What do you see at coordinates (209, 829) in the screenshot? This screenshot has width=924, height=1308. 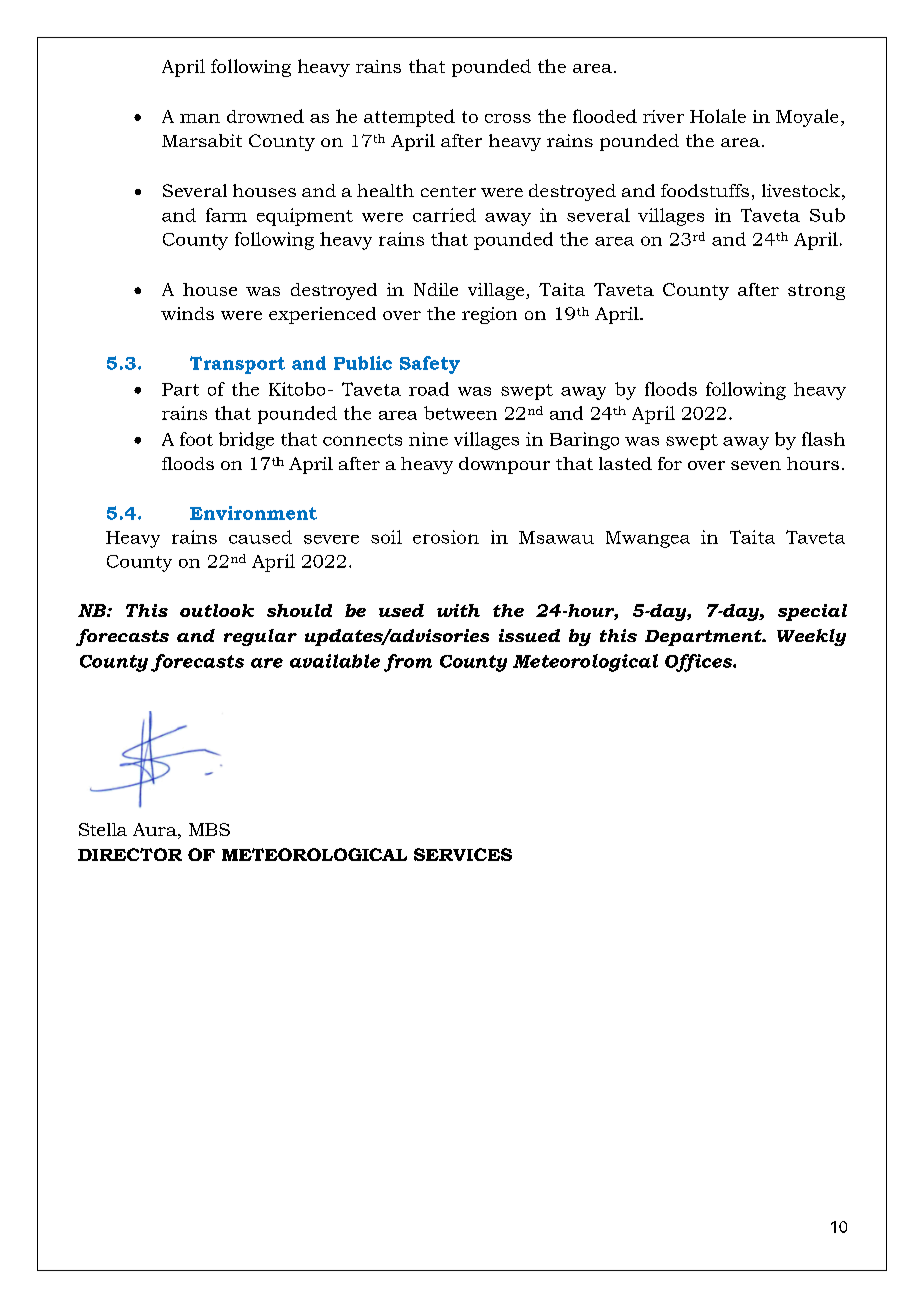 I see `MBS` at bounding box center [209, 829].
